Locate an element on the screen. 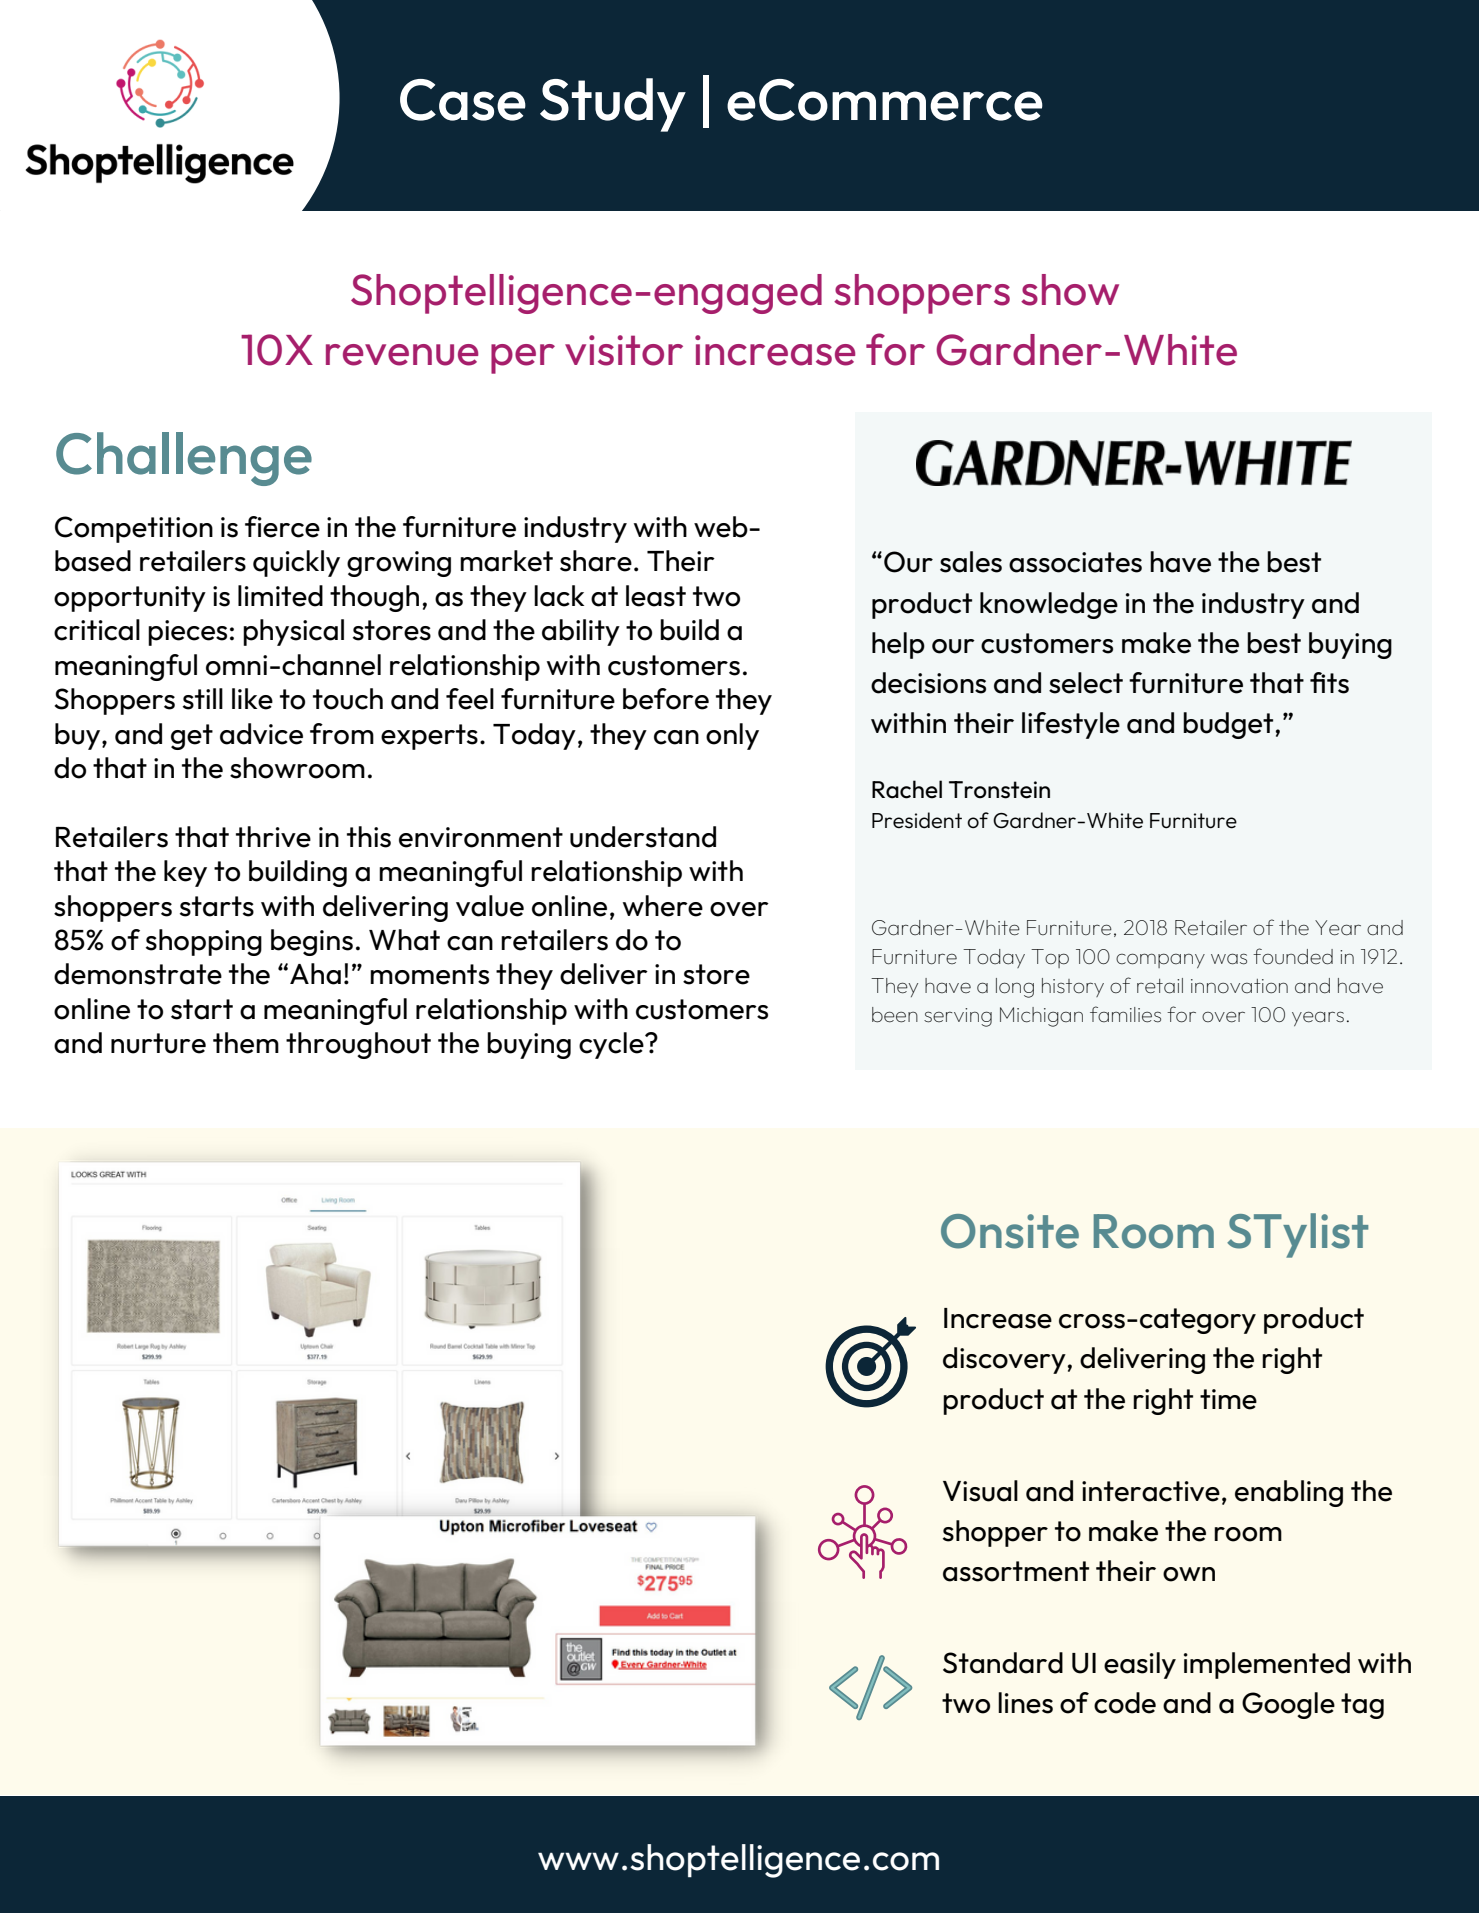  lines is located at coordinates (1025, 1703).
